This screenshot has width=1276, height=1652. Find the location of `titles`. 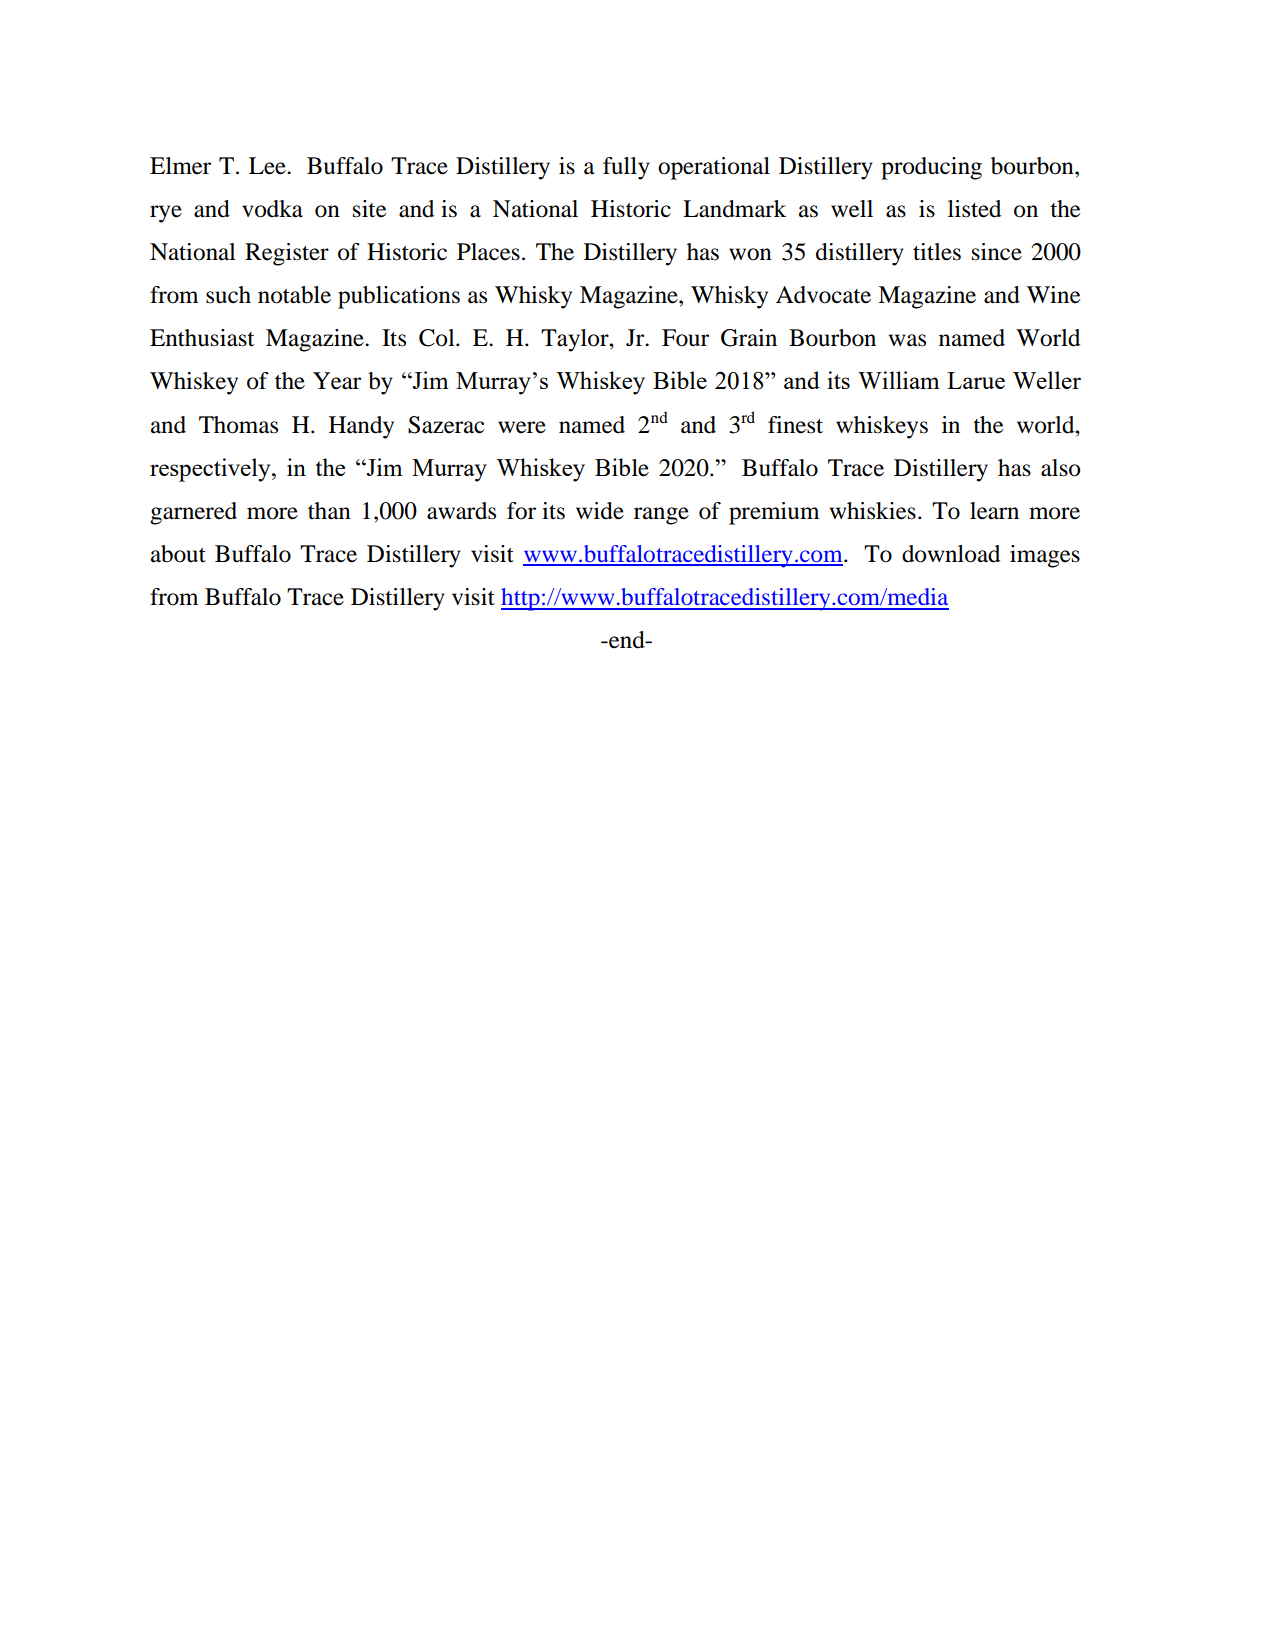

titles is located at coordinates (937, 252).
